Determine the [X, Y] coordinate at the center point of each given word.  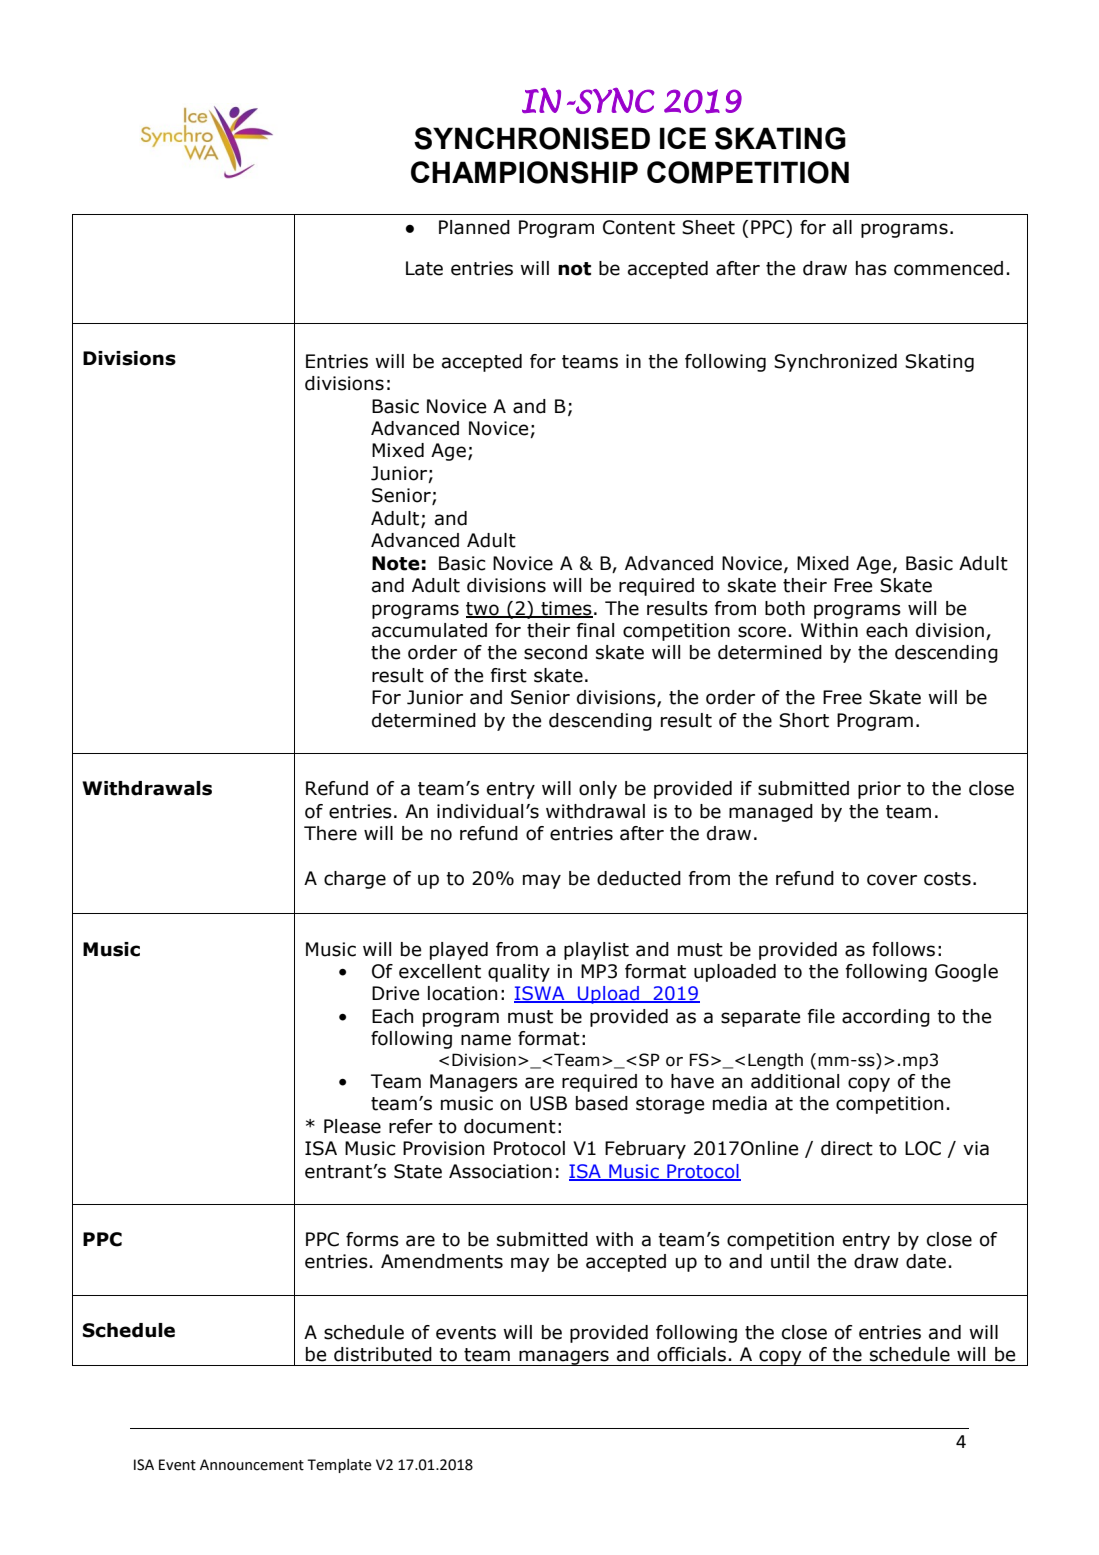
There [330, 833]
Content [639, 227]
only [598, 790]
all [842, 227]
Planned [474, 227]
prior [879, 790]
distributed [383, 1354]
